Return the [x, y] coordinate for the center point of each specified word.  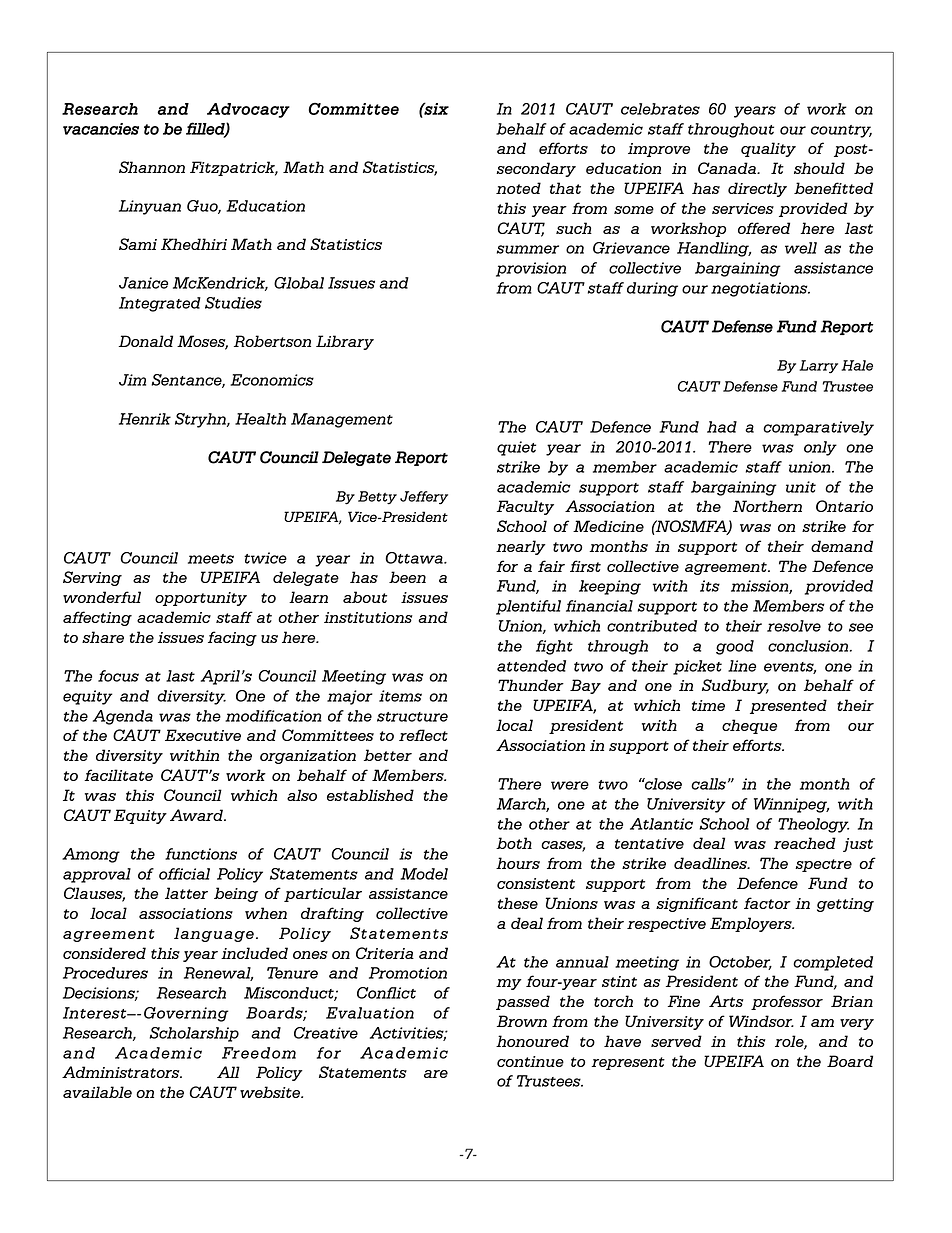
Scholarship [194, 1034]
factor [767, 903]
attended [531, 666]
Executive [203, 735]
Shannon [152, 167]
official [184, 874]
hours [518, 863]
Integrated [160, 304]
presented [788, 706]
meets [211, 559]
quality [768, 149]
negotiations [760, 289]
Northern [767, 506]
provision [531, 269]
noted [518, 188]
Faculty [525, 507]
